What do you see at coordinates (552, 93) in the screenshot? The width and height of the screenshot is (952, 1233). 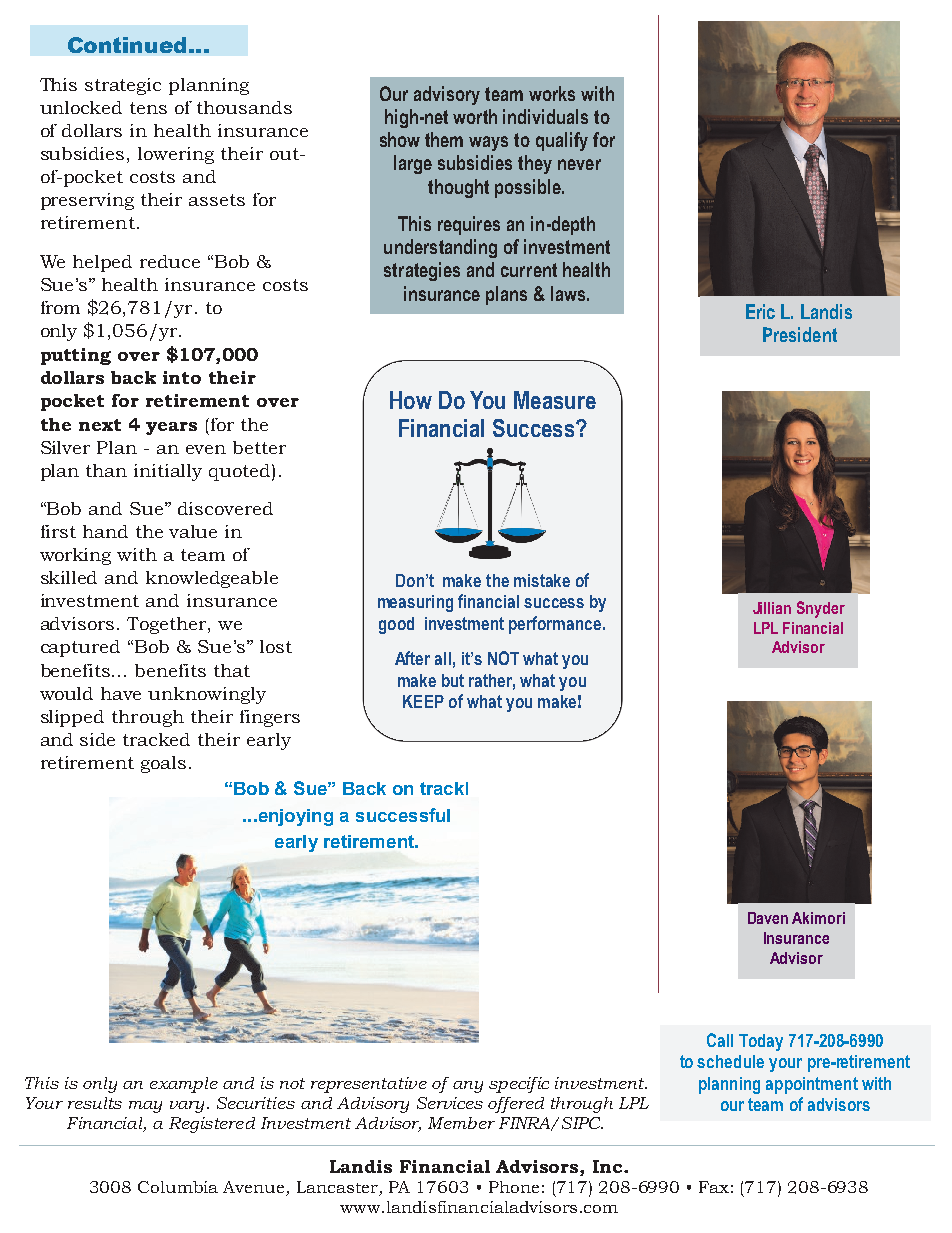 I see `works` at bounding box center [552, 93].
